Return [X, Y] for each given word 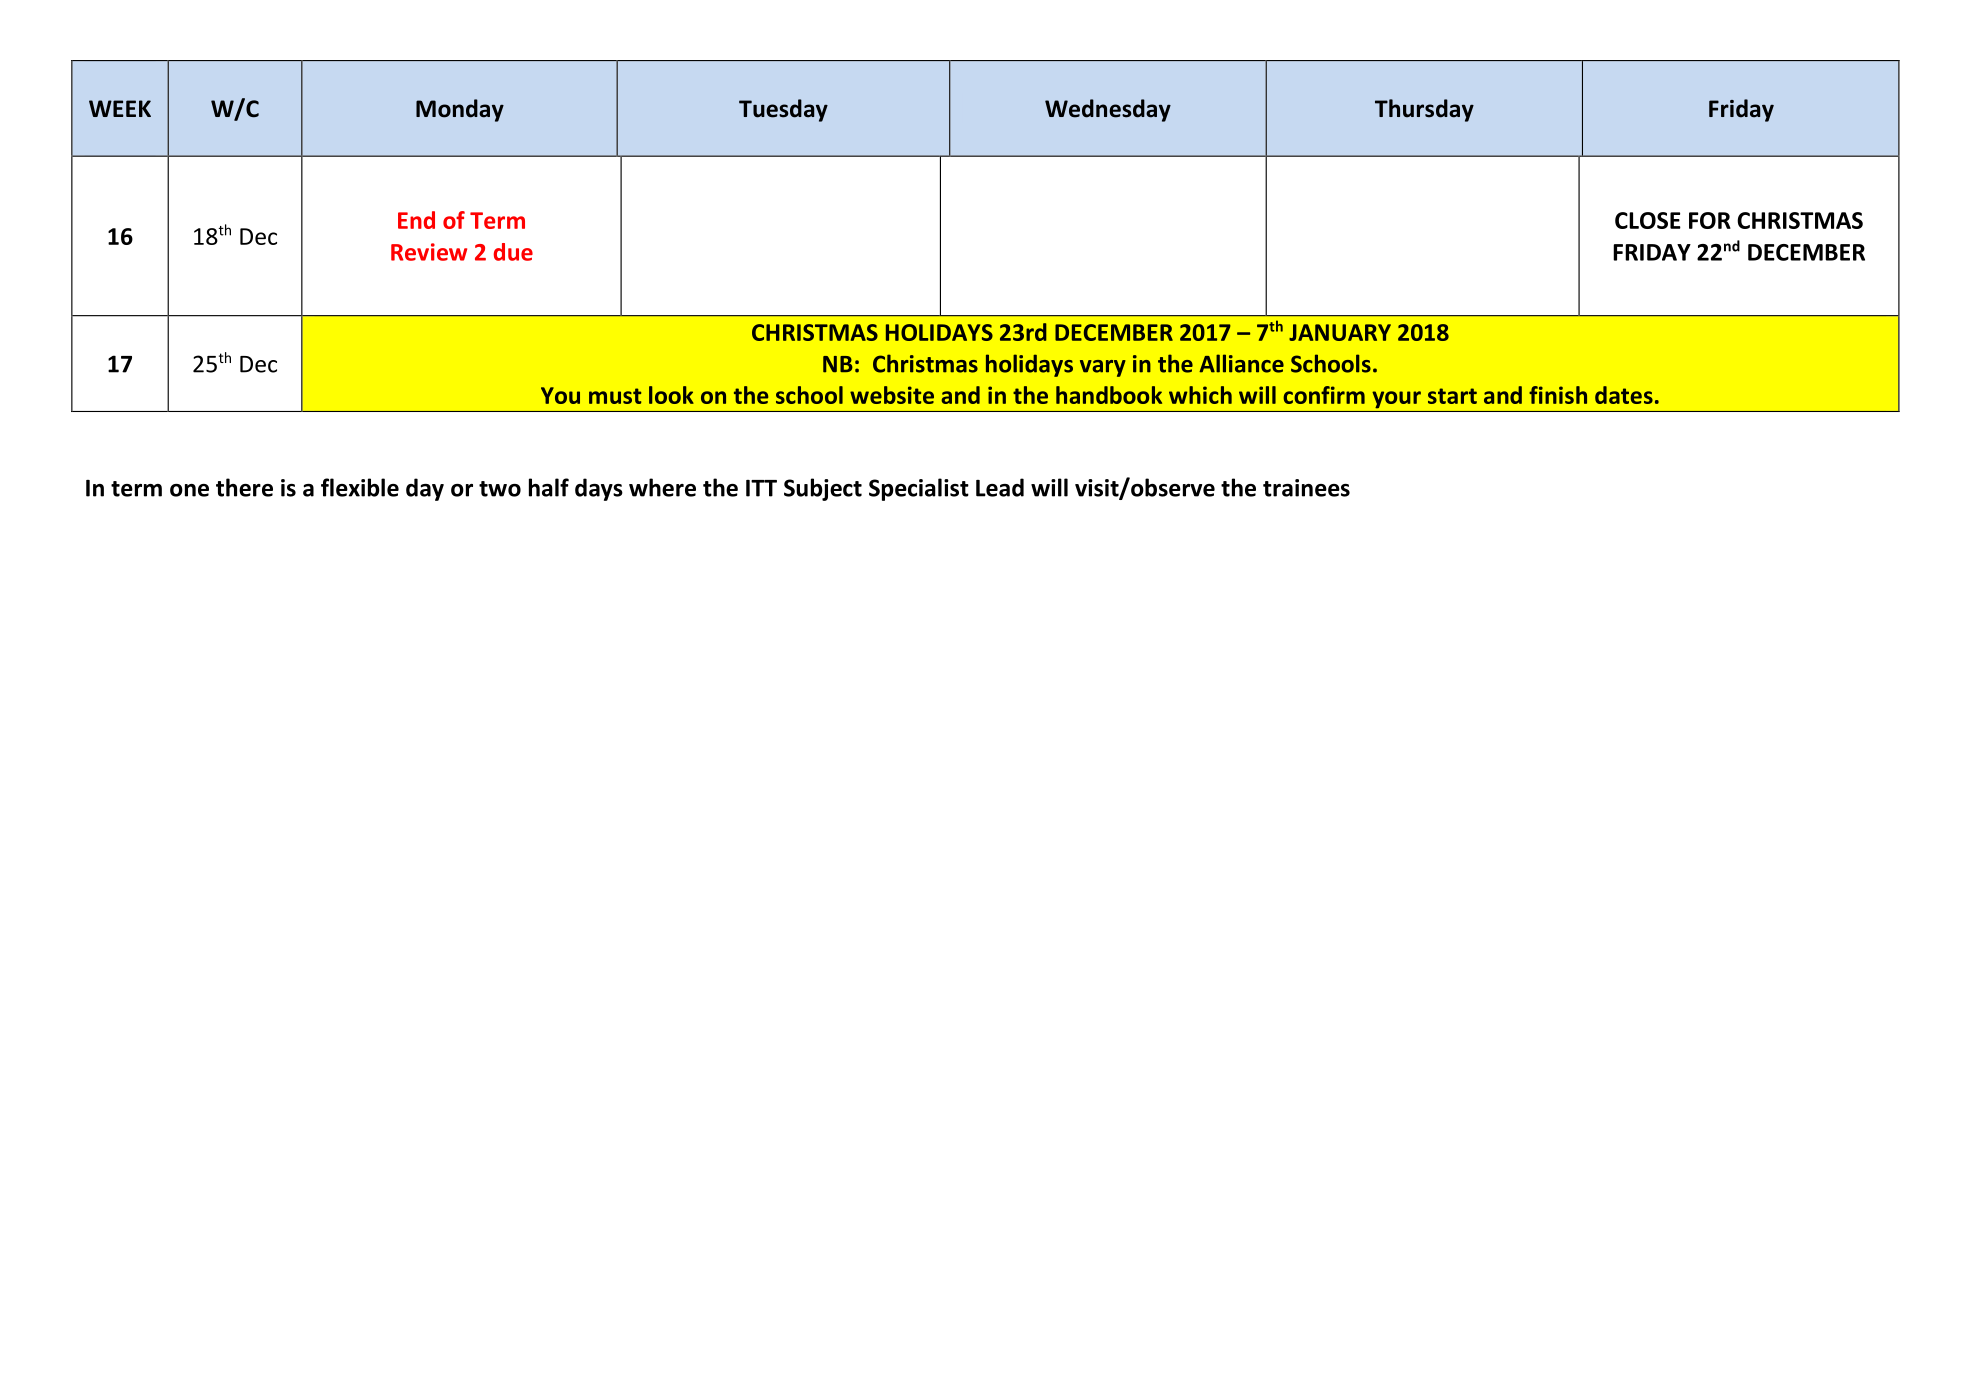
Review [429, 252]
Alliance [1241, 363]
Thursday [1424, 110]
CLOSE [1648, 220]
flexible [360, 487]
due [513, 252]
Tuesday [783, 110]
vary [1103, 368]
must [615, 396]
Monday [460, 110]
